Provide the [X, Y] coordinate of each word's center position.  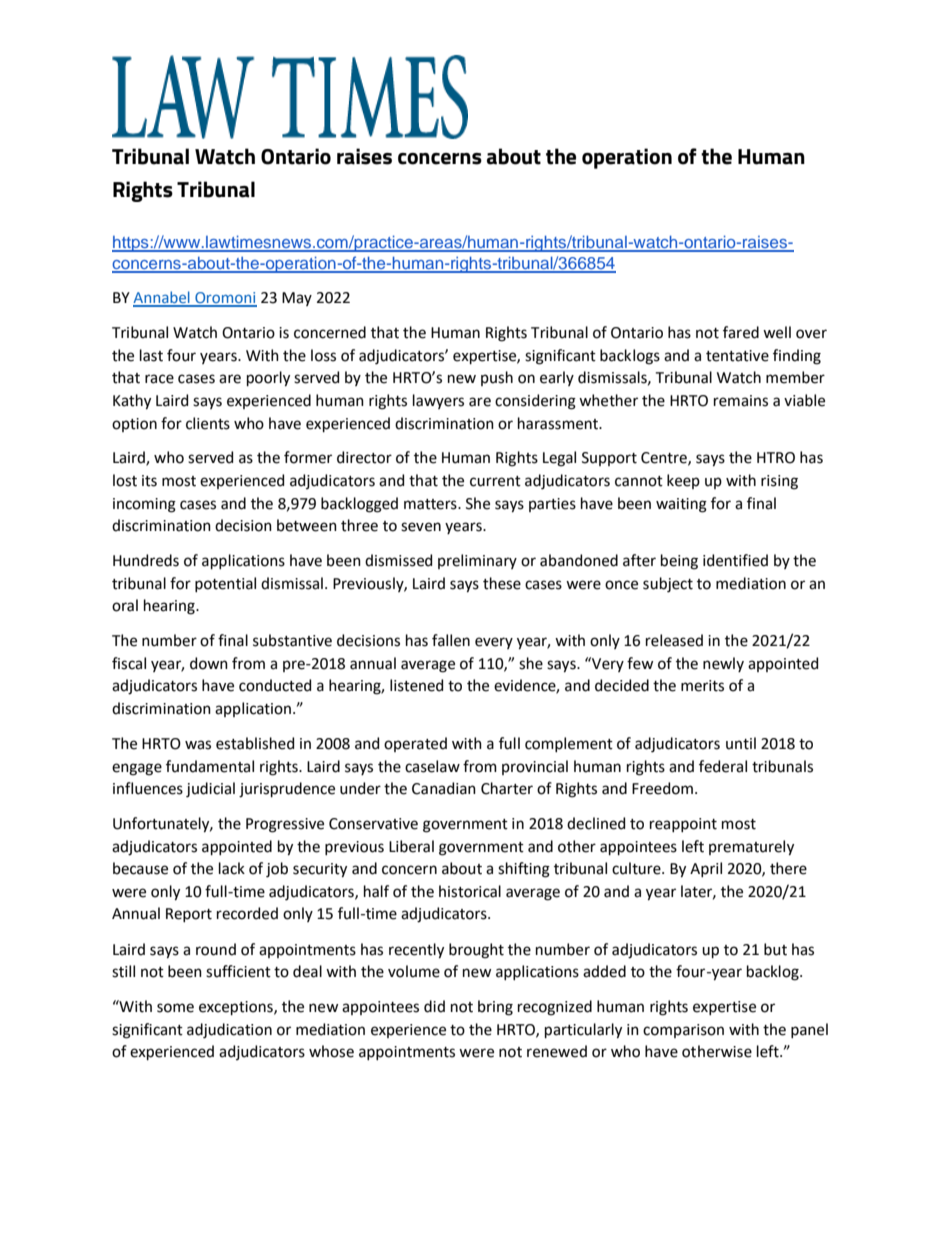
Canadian [444, 788]
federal [723, 766]
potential [225, 584]
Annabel [162, 298]
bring [495, 1008]
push [497, 378]
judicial [210, 790]
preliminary [477, 561]
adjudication [229, 1031]
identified [735, 560]
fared [741, 332]
